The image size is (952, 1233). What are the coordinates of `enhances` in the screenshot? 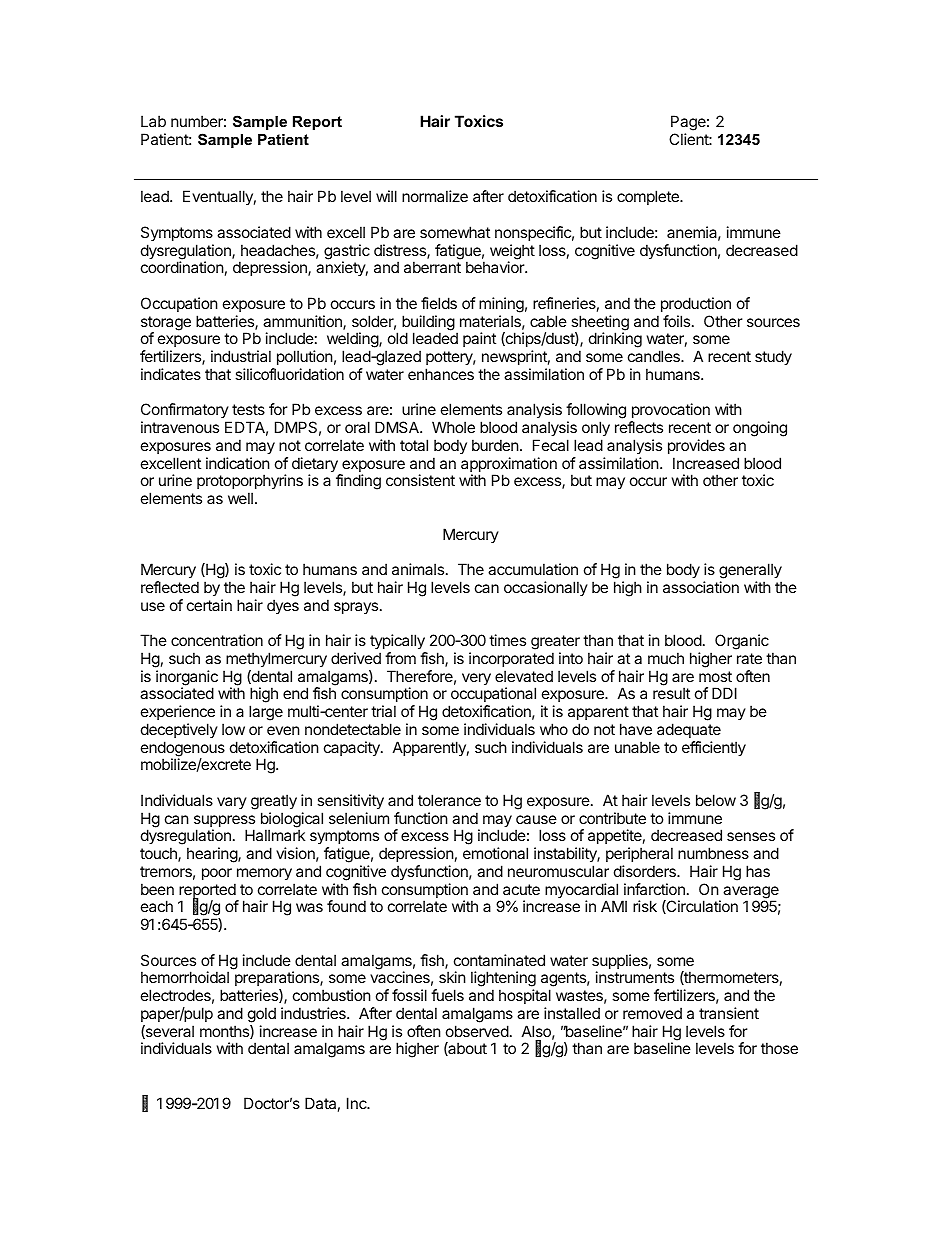 It's located at (441, 374).
